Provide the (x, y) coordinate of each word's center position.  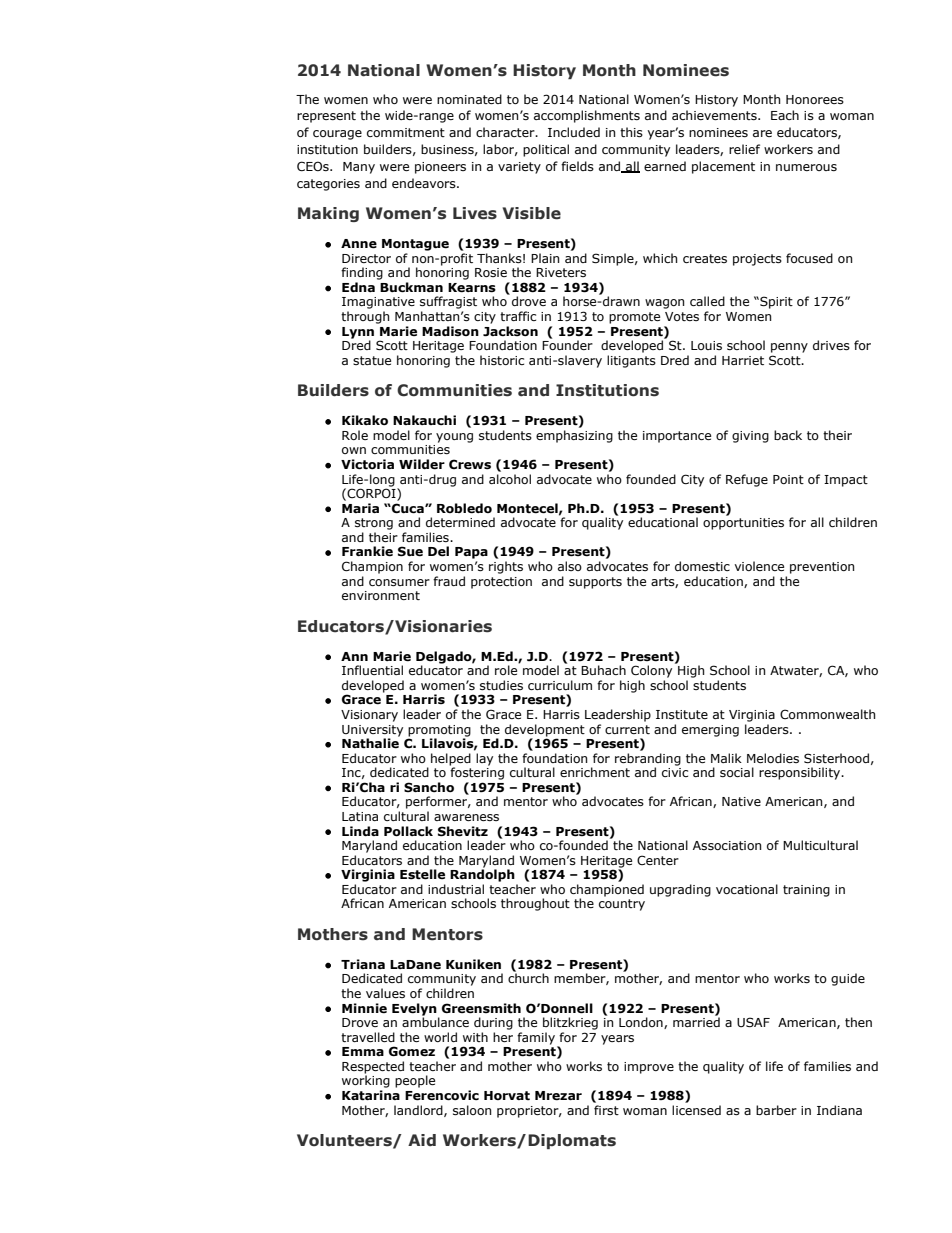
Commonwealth (828, 714)
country (622, 905)
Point (788, 479)
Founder (567, 344)
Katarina (371, 1095)
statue (372, 360)
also (570, 566)
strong (374, 524)
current (627, 729)
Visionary (369, 716)
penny (789, 348)
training (806, 891)
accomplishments (587, 116)
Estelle (422, 874)
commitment (406, 132)
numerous (806, 167)
